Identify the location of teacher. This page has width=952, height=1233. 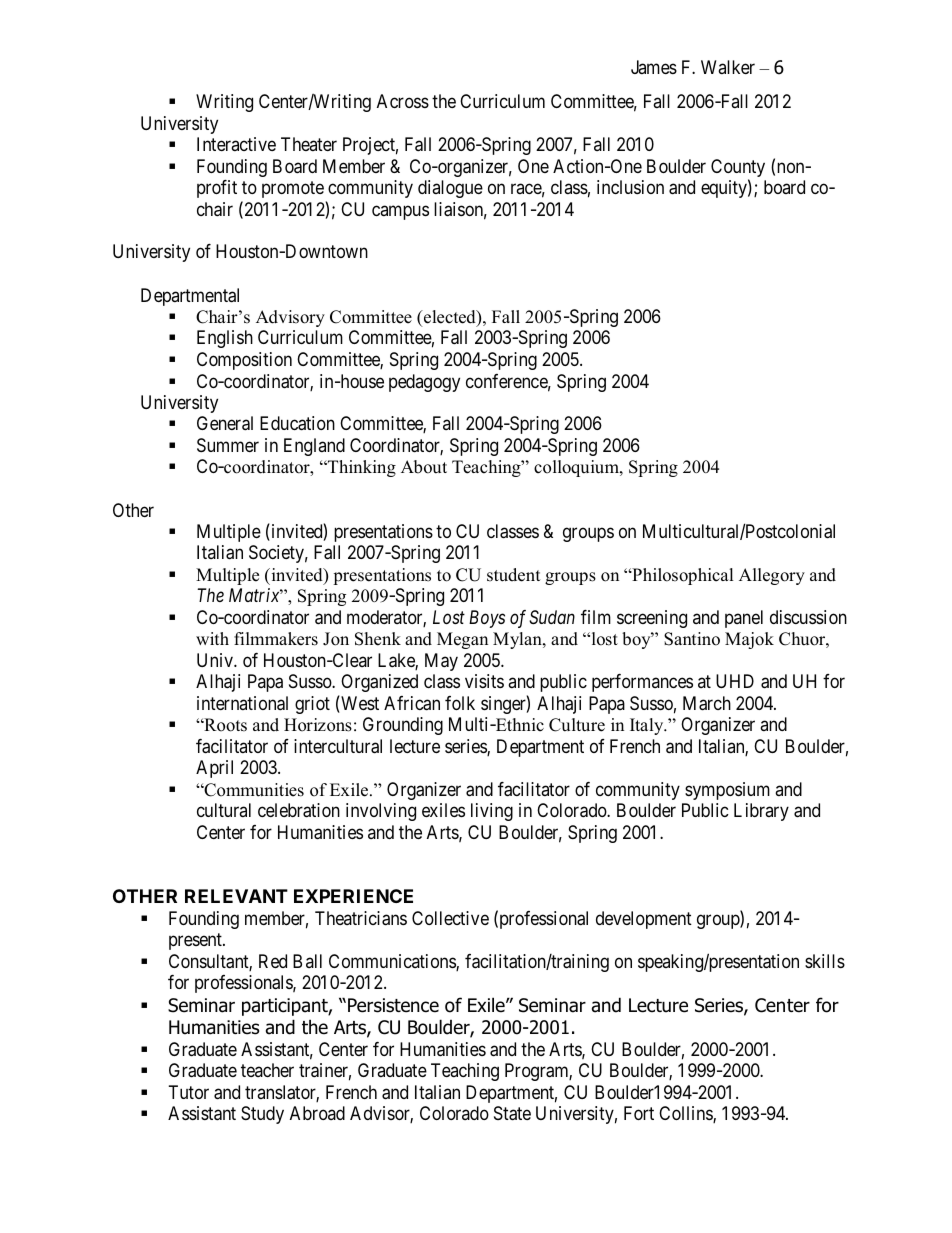
(267, 1070).
